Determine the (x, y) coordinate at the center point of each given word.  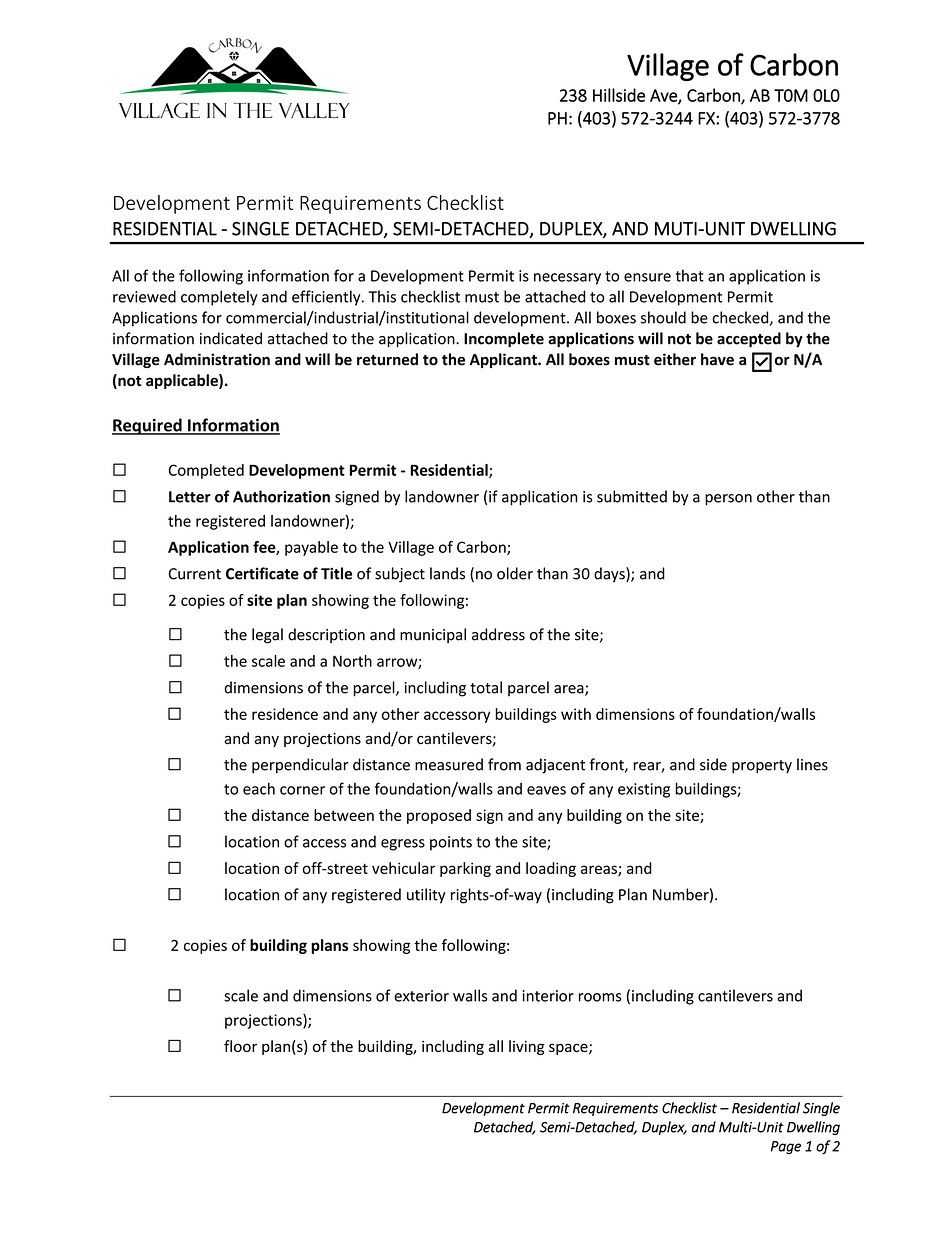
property (762, 767)
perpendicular (300, 766)
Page (786, 1147)
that (689, 275)
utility (426, 896)
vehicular (403, 868)
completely (219, 298)
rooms (600, 997)
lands (447, 573)
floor (240, 1046)
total (486, 687)
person (728, 500)
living (526, 1047)
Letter (190, 497)
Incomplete (504, 340)
